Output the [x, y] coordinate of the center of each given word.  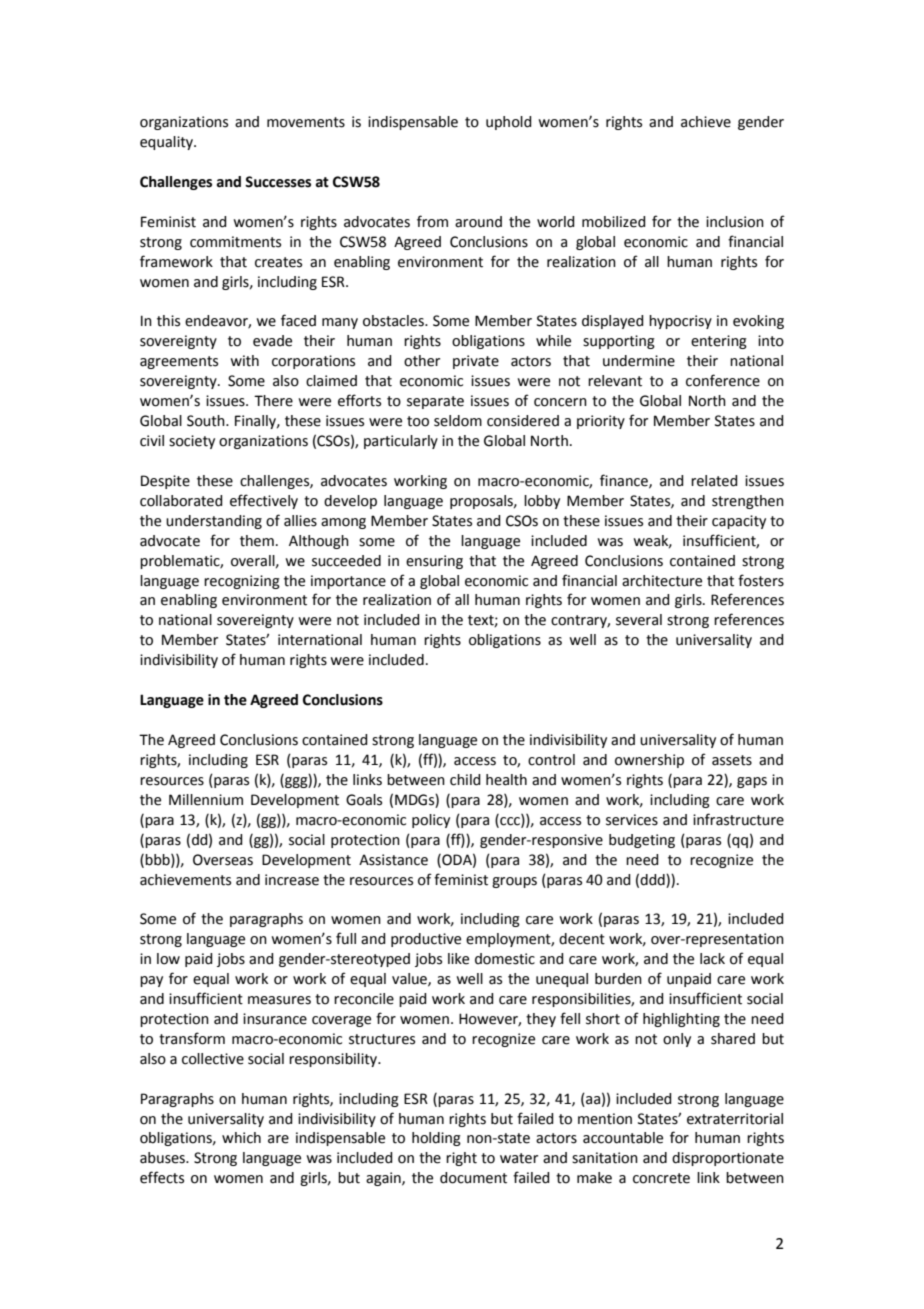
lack [712, 959]
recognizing [242, 582]
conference [723, 380]
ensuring [434, 562]
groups [514, 882]
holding [436, 1139]
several [639, 620]
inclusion [735, 222]
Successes [278, 182]
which [241, 1138]
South [207, 421]
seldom [458, 421]
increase [292, 880]
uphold [509, 123]
